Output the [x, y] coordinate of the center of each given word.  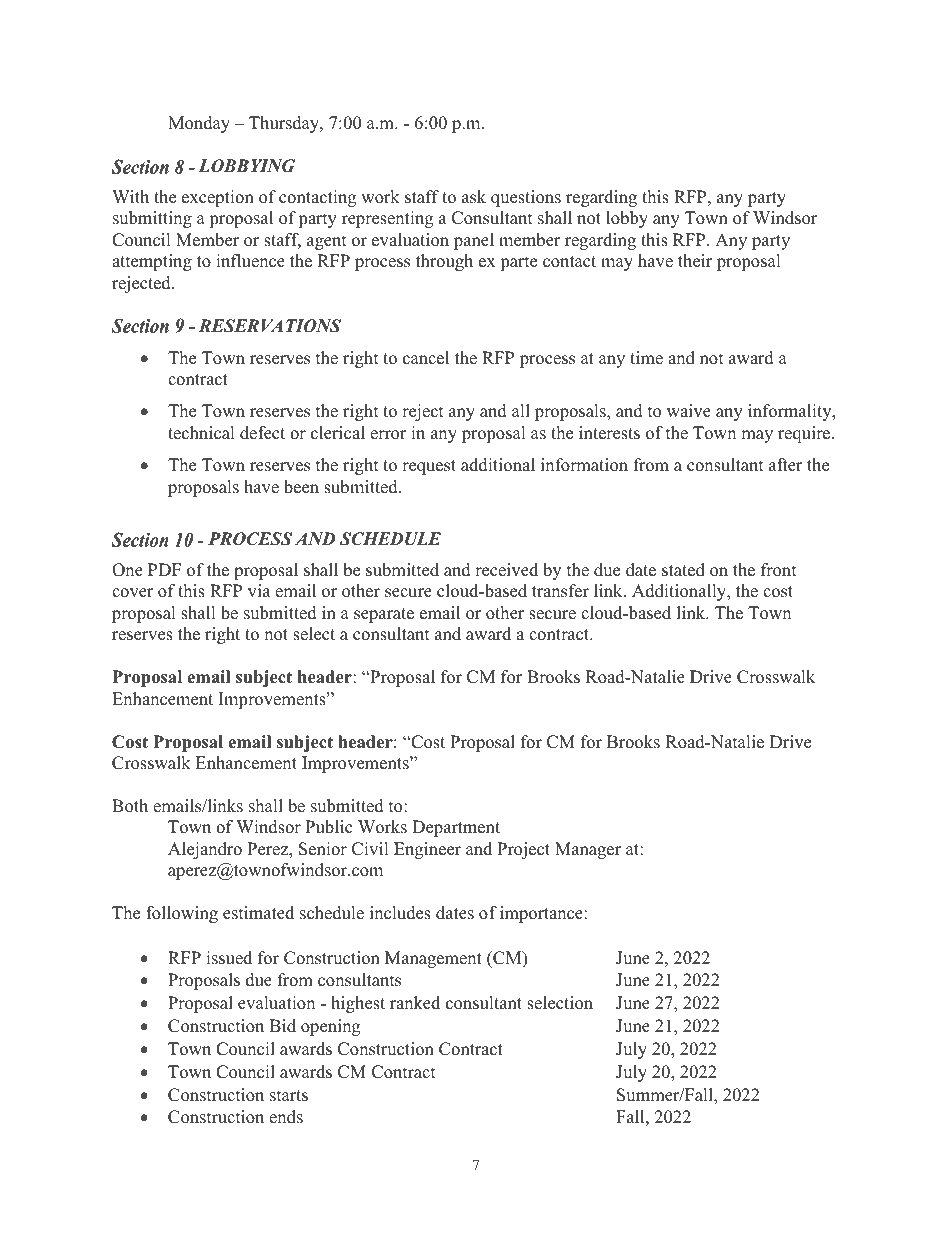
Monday [199, 124]
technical [201, 433]
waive [689, 411]
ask [474, 197]
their [695, 261]
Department [456, 828]
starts [289, 1096]
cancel [426, 358]
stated [683, 570]
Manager [588, 850]
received [506, 570]
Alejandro [205, 850]
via [259, 590]
